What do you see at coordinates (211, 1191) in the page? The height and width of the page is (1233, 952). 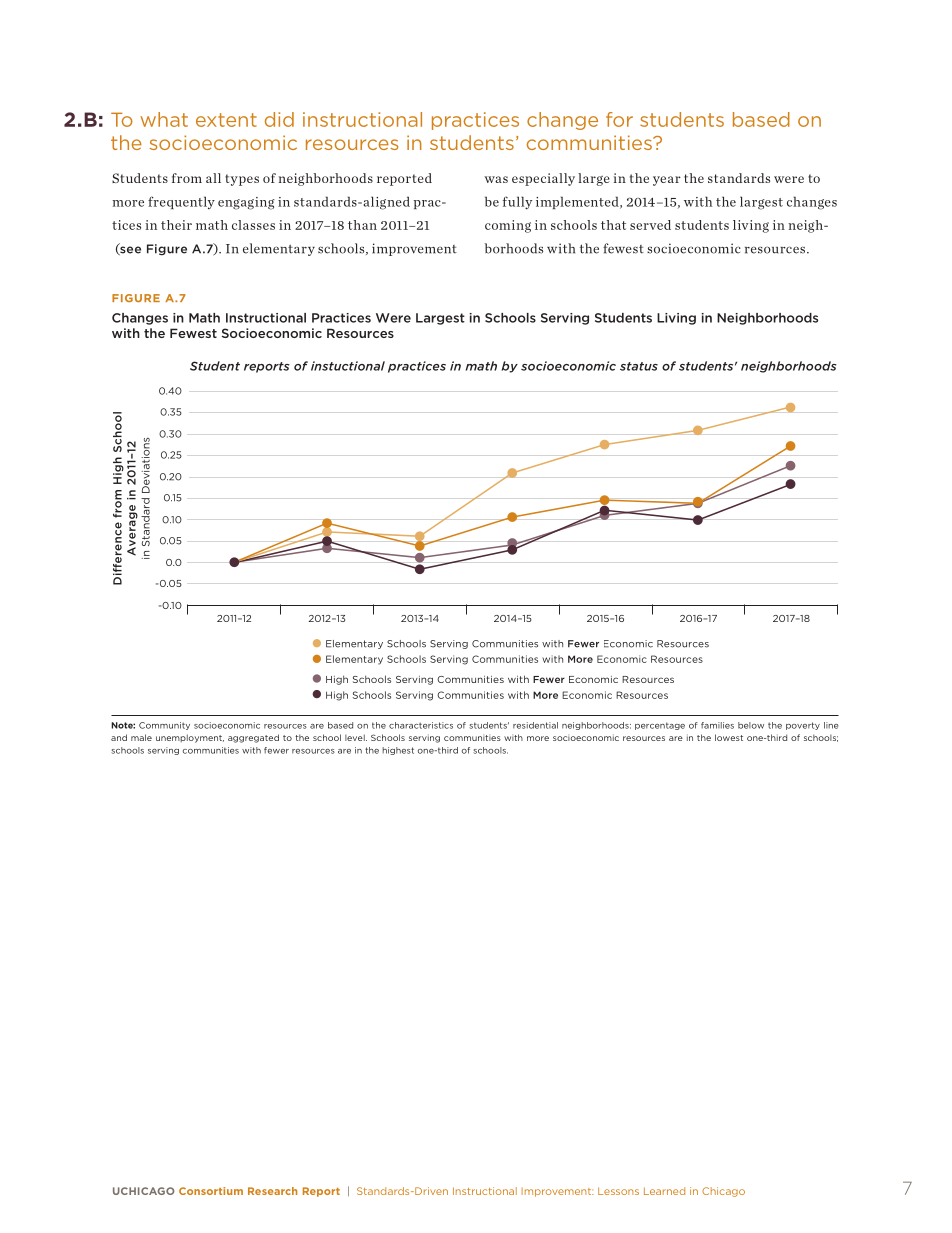 I see `Consortium` at bounding box center [211, 1191].
